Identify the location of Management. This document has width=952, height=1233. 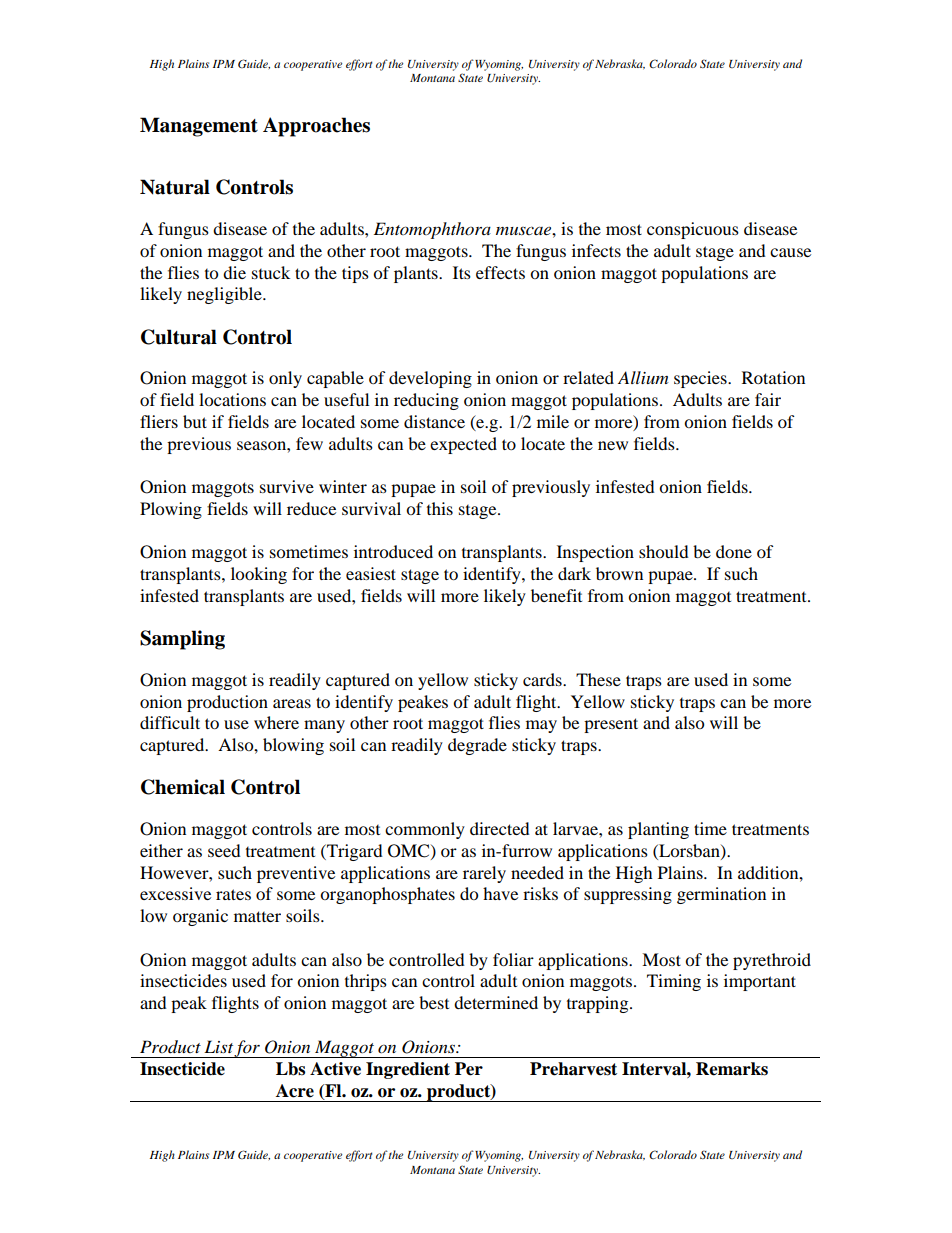
(199, 127).
